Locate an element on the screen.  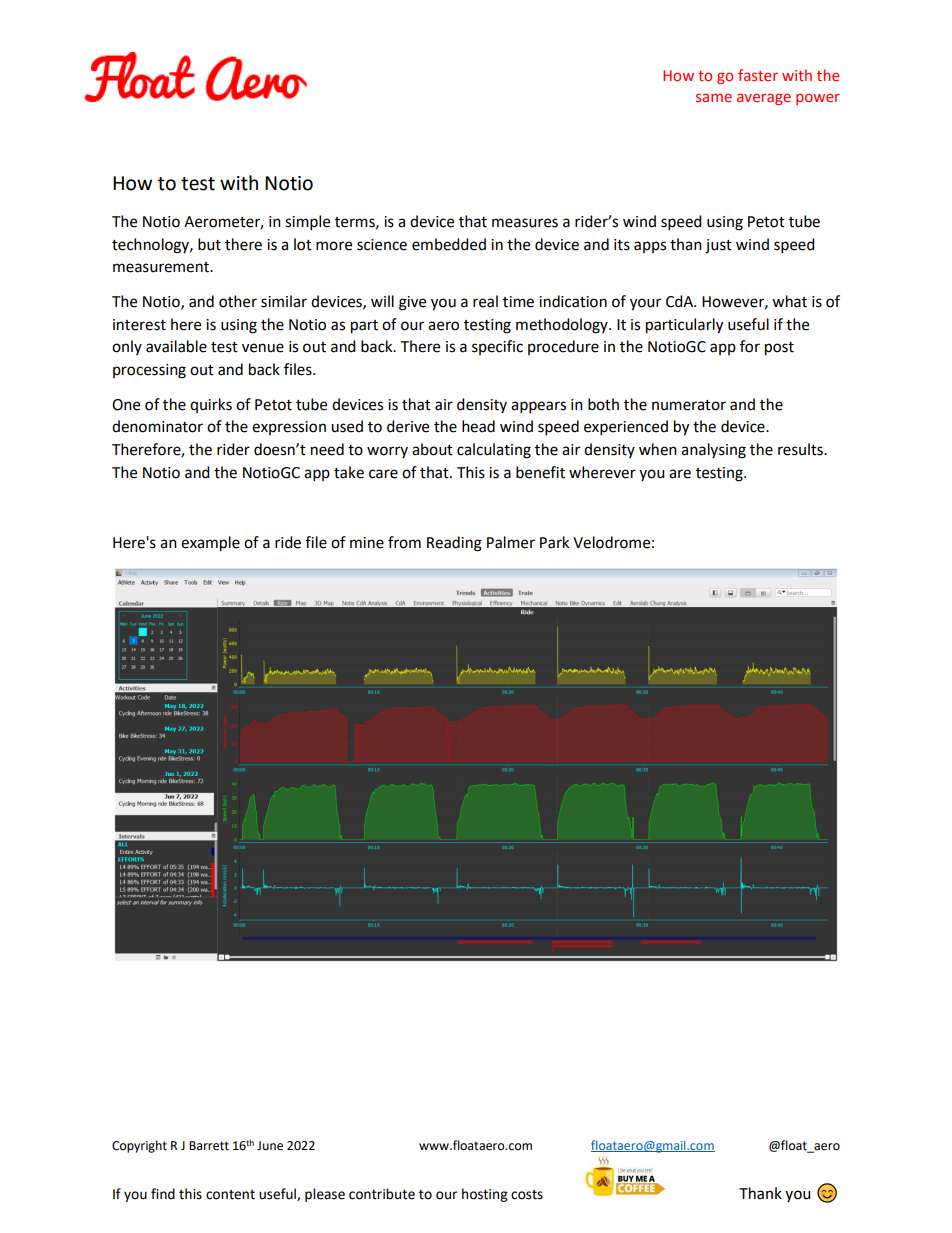
analysing is located at coordinates (713, 451).
